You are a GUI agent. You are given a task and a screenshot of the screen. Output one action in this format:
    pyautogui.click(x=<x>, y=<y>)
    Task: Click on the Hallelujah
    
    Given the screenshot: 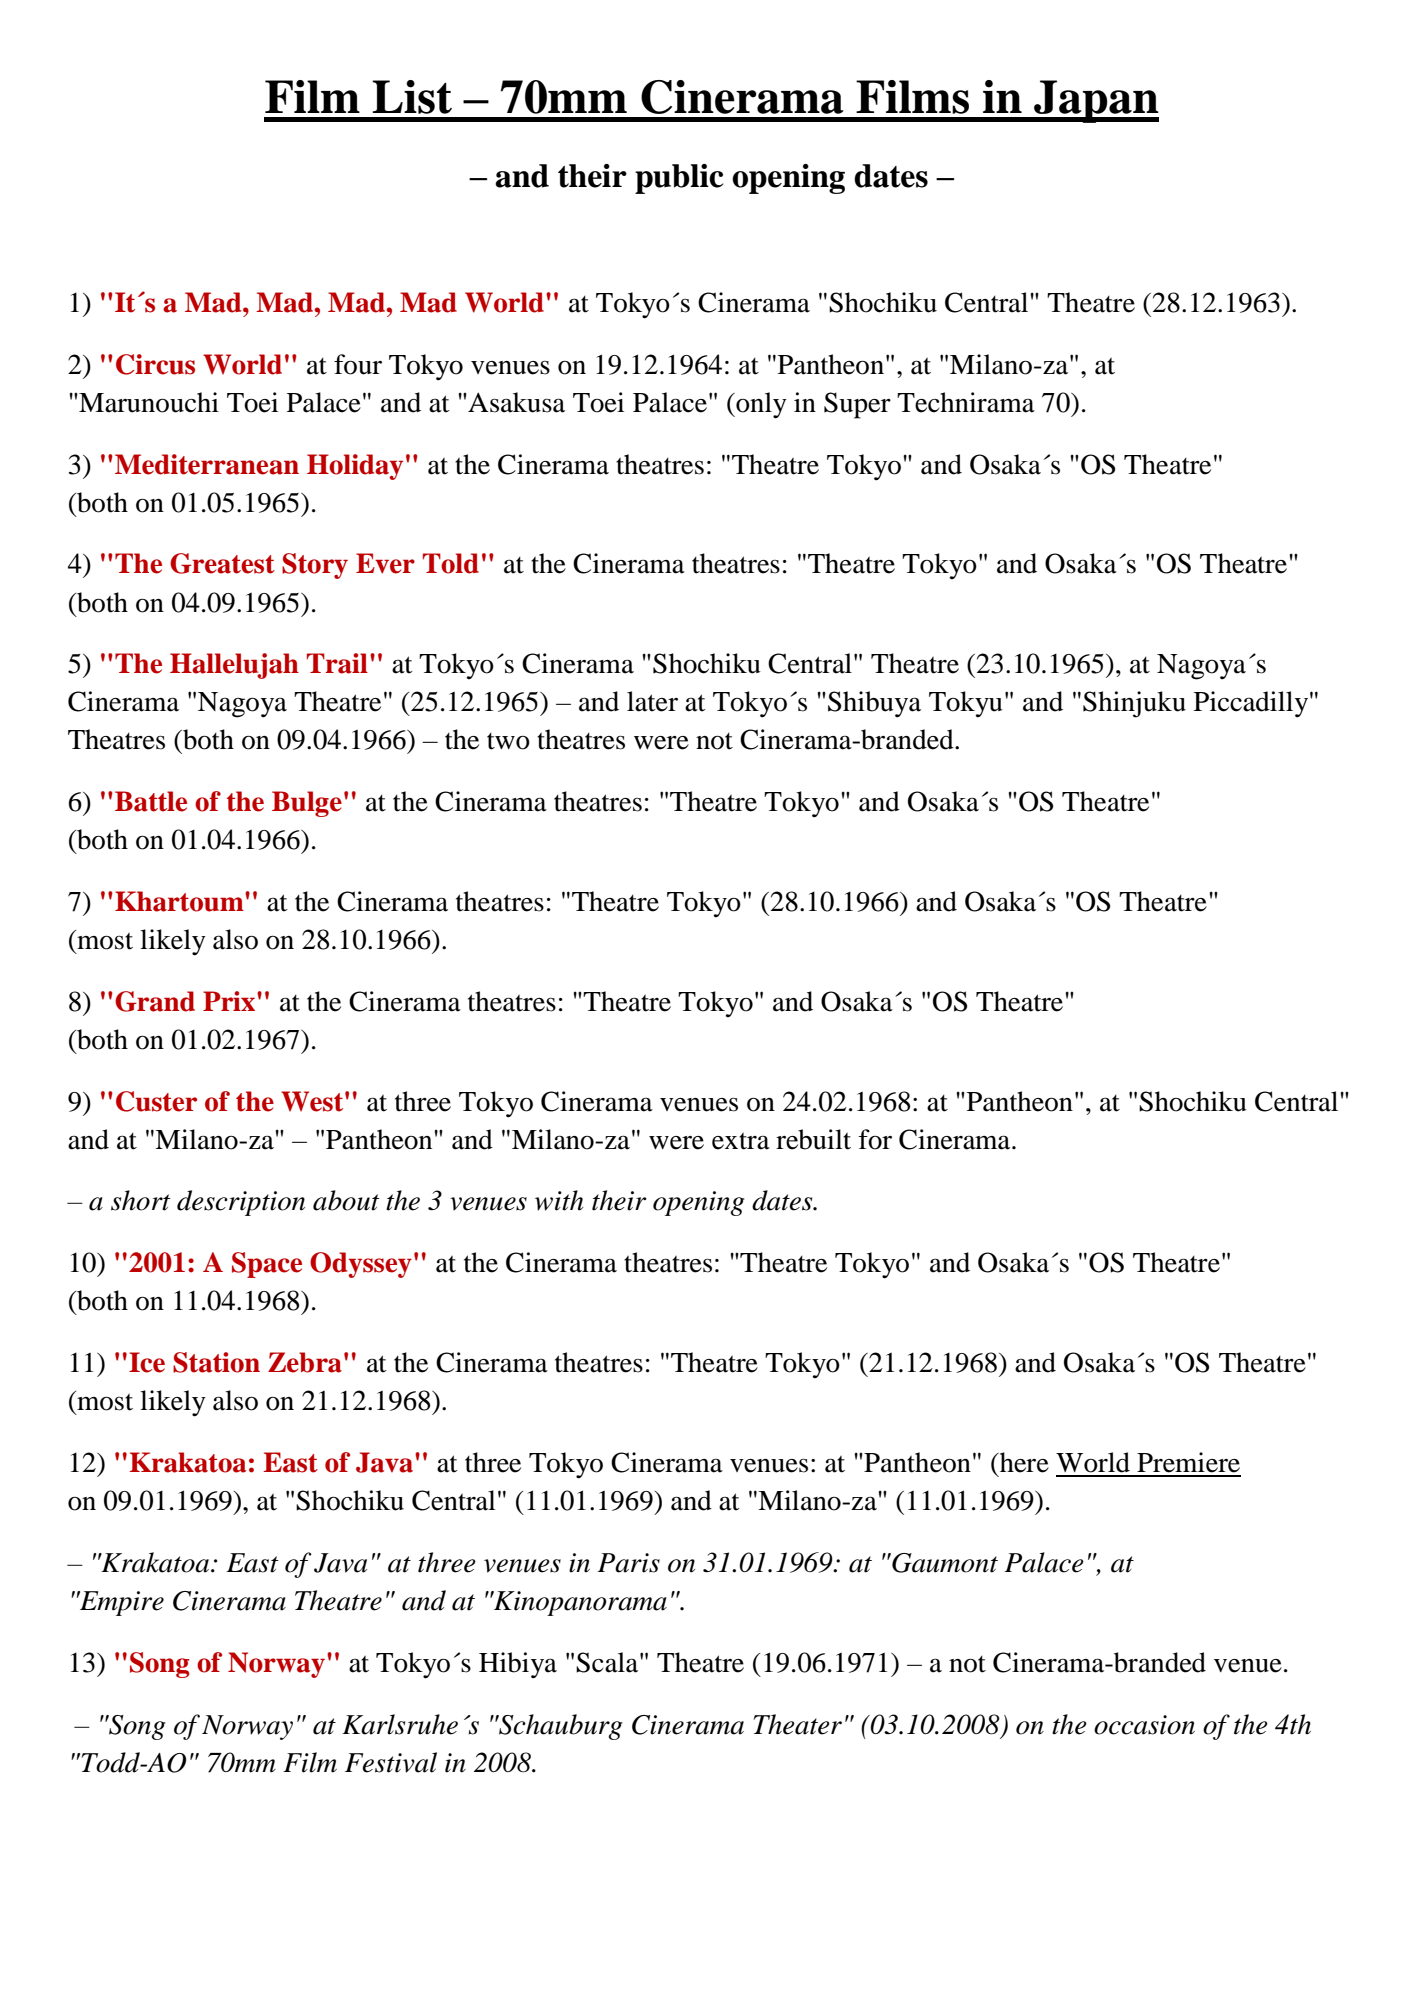 What is the action you would take?
    pyautogui.click(x=234, y=666)
